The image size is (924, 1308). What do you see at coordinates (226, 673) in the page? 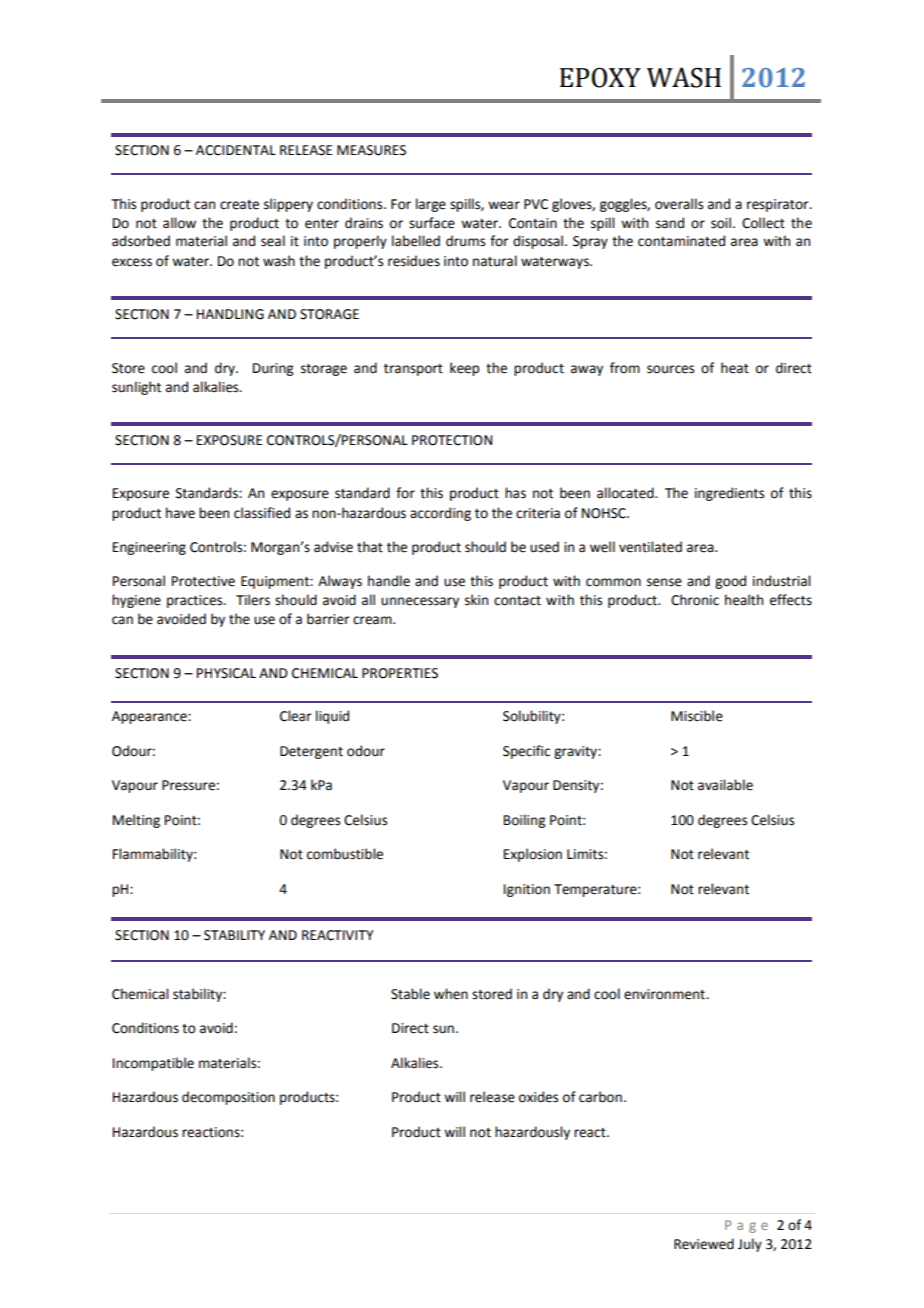
I see `PHYSICAL` at bounding box center [226, 673].
